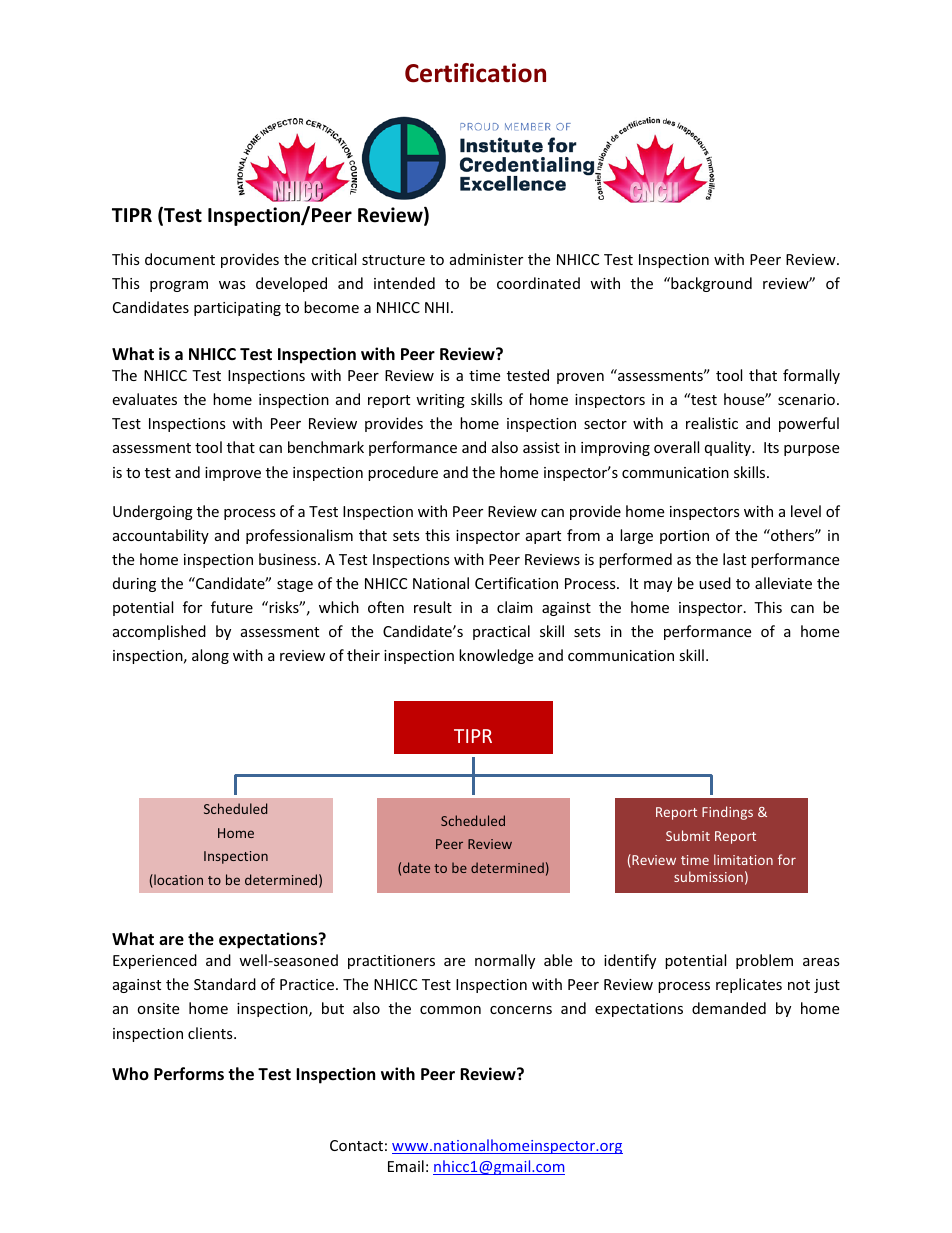 This image has height=1233, width=952. I want to click on Performs, so click(189, 1074).
